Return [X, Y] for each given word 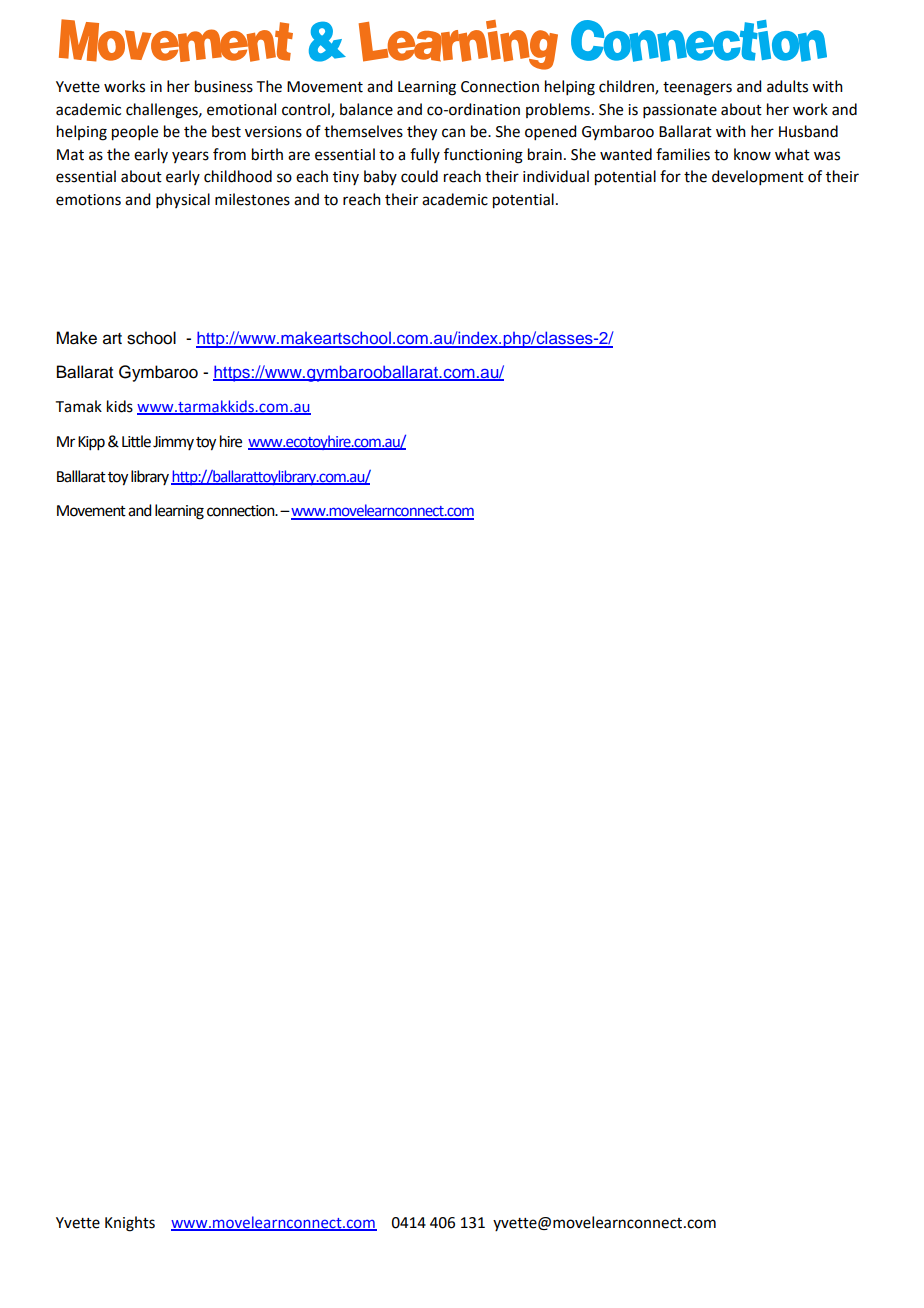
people [135, 133]
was [827, 156]
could [419, 176]
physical [183, 200]
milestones [252, 199]
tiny [346, 178]
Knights [130, 1224]
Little [136, 441]
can [453, 133]
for [670, 176]
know [752, 154]
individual [556, 176]
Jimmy [173, 443]
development [758, 177]
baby [380, 177]
